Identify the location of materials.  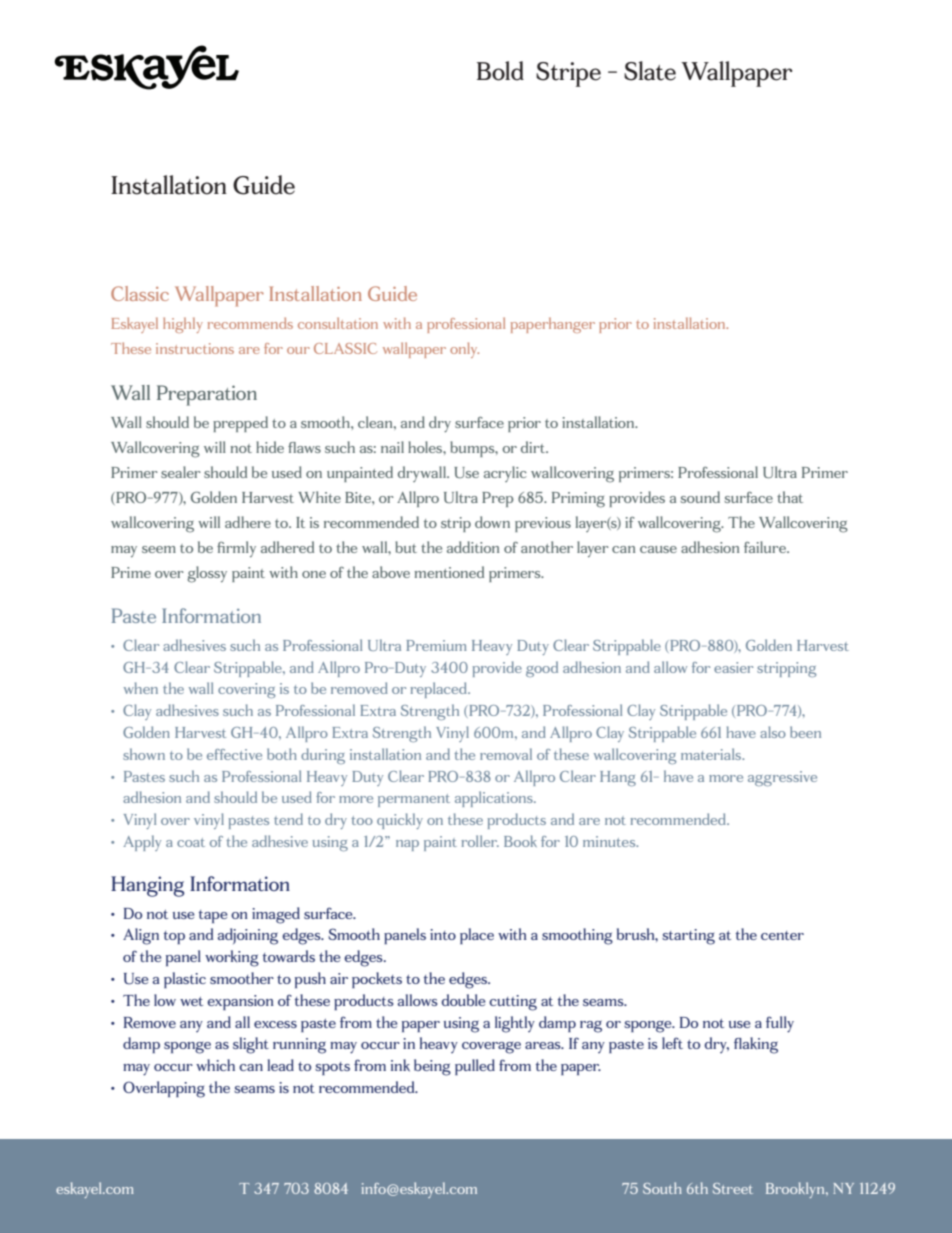
(712, 754).
